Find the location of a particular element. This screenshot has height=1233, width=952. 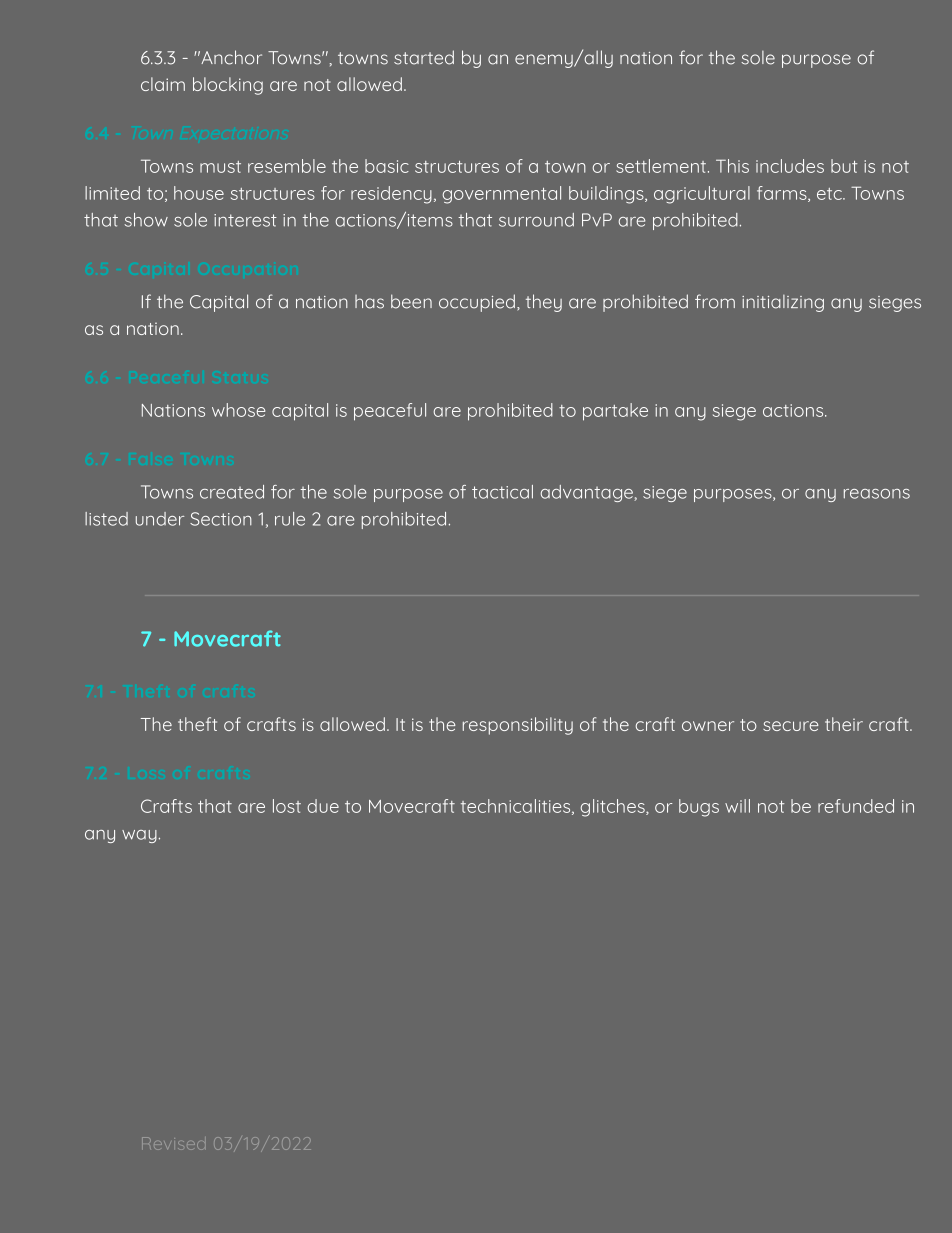

due is located at coordinates (323, 806).
